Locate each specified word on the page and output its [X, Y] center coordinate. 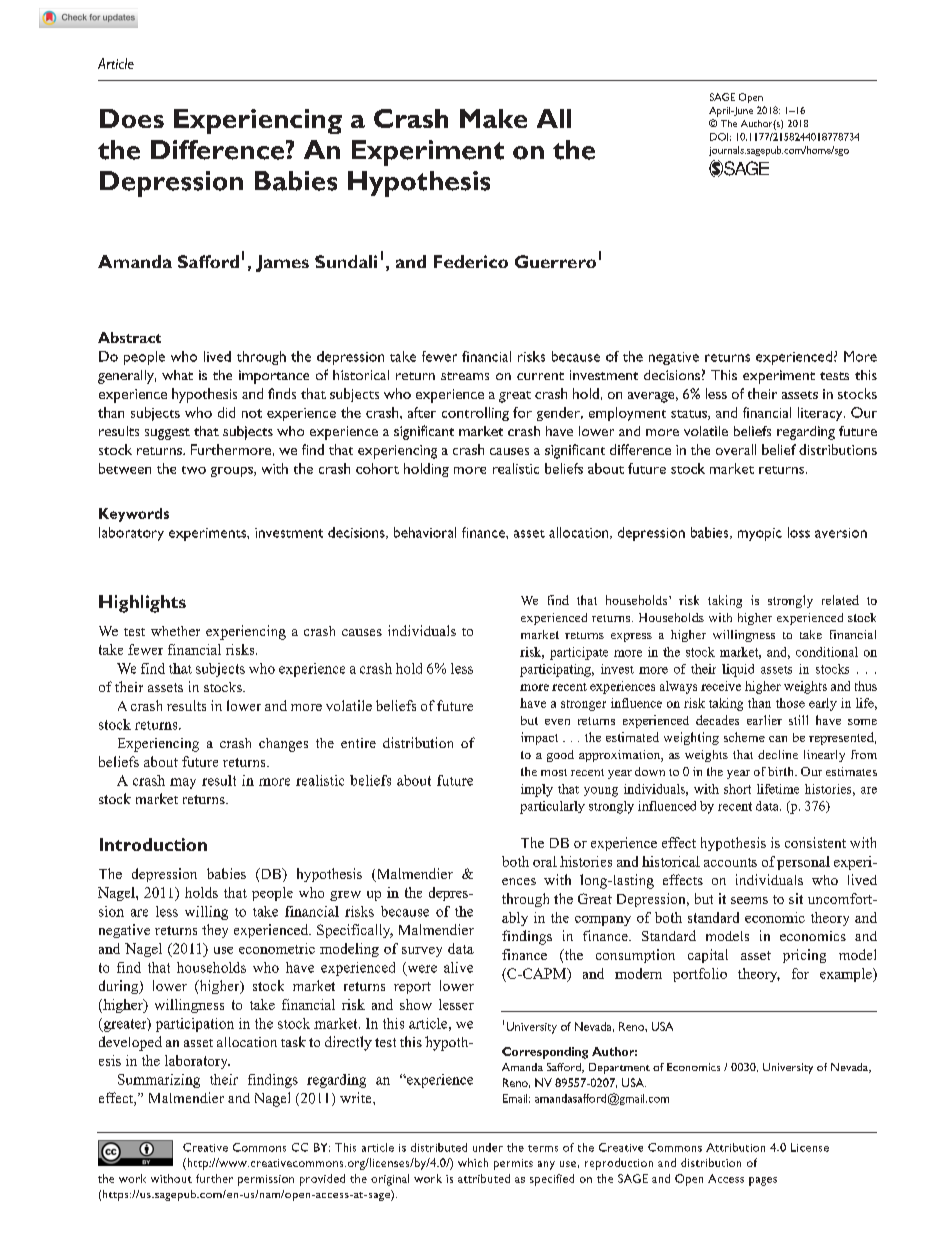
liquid [738, 670]
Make [493, 118]
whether [175, 631]
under [488, 1147]
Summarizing [159, 1081]
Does [132, 118]
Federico [471, 261]
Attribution [735, 1147]
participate [579, 653]
